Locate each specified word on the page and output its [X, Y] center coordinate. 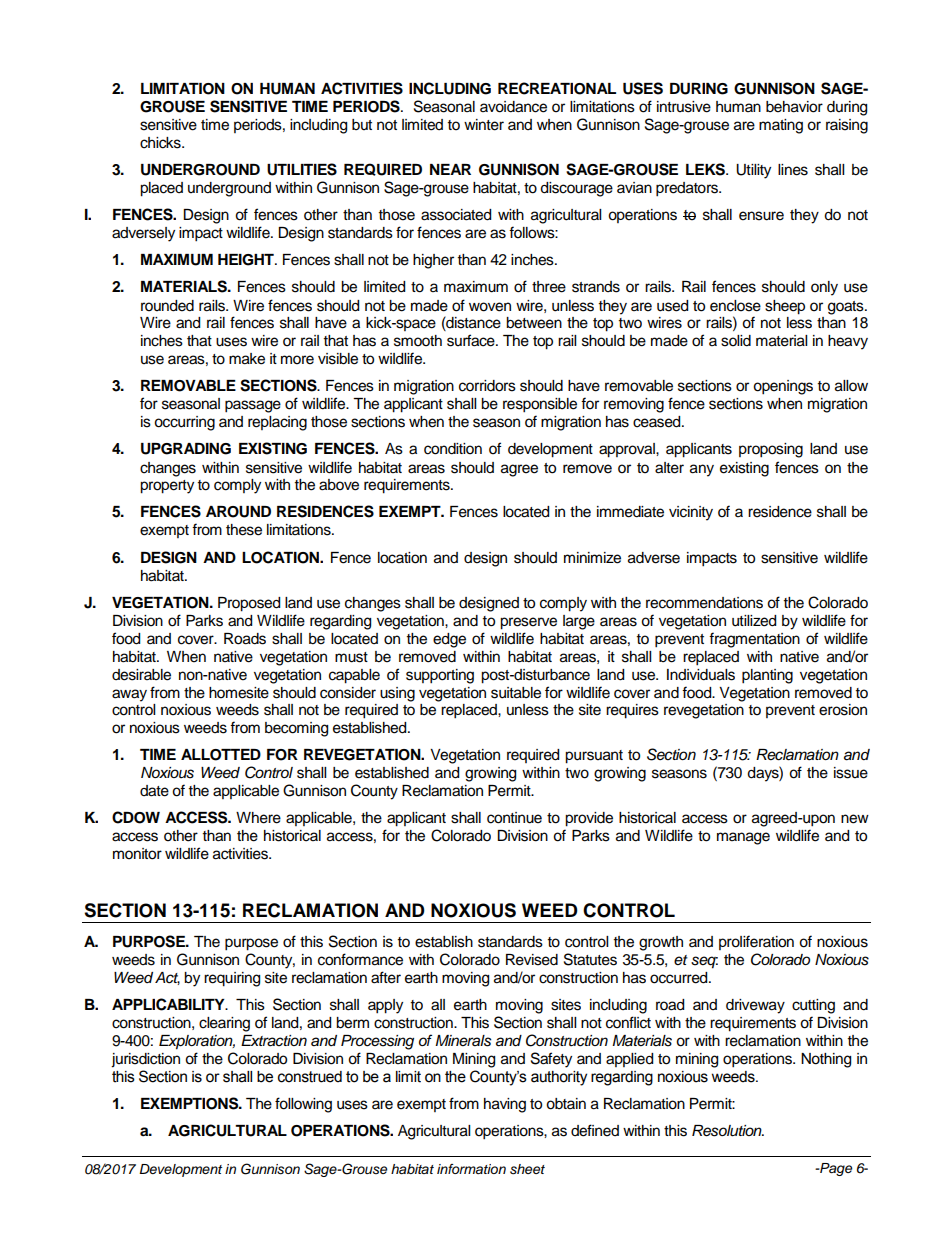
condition [453, 449]
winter [484, 125]
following [303, 1105]
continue [514, 818]
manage [743, 838]
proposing [771, 450]
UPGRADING [186, 449]
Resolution [728, 1131]
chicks [161, 143]
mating [781, 126]
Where [258, 818]
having [505, 1105]
